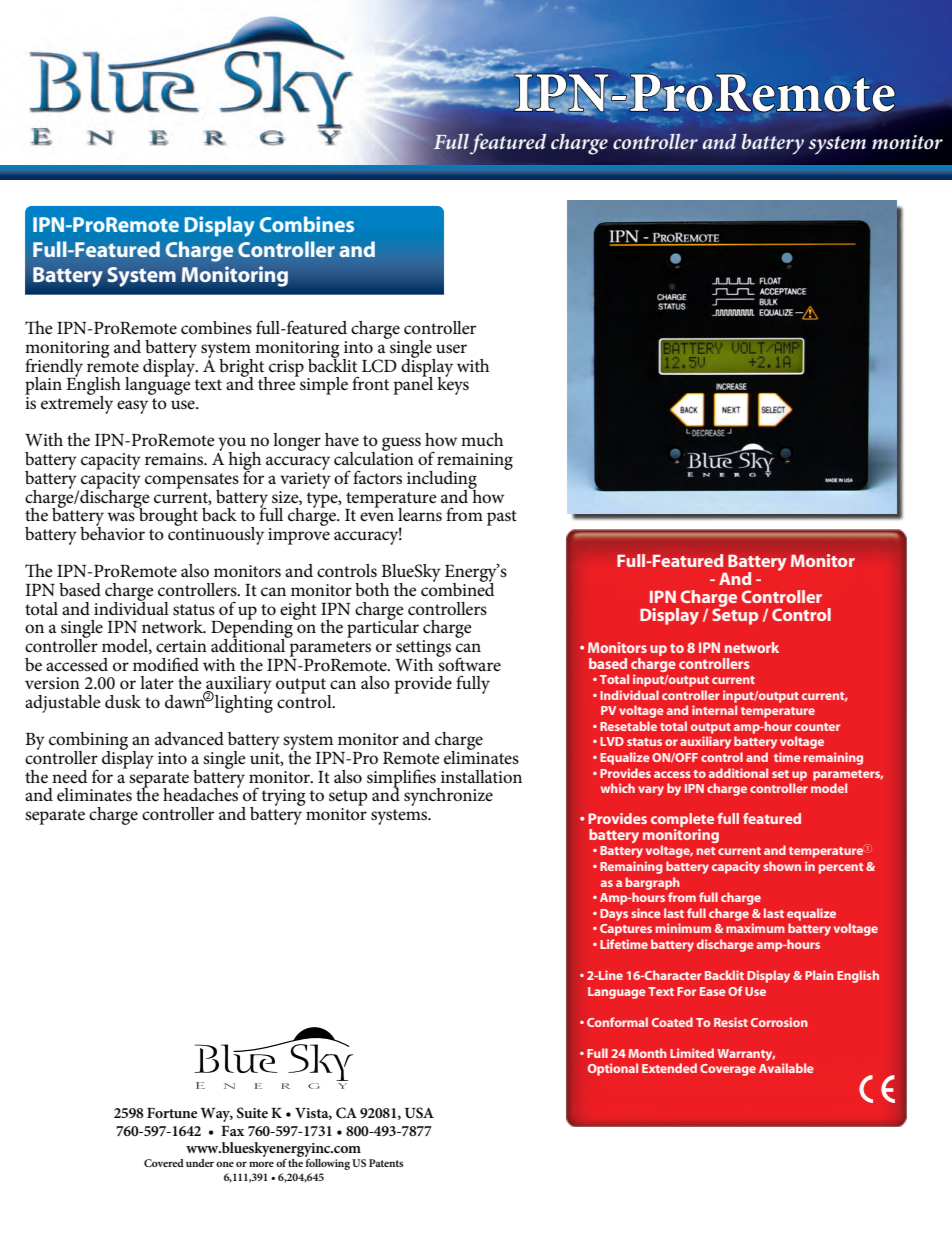 The width and height of the image is (952, 1233). What do you see at coordinates (453, 385) in the image?
I see `keys` at bounding box center [453, 385].
